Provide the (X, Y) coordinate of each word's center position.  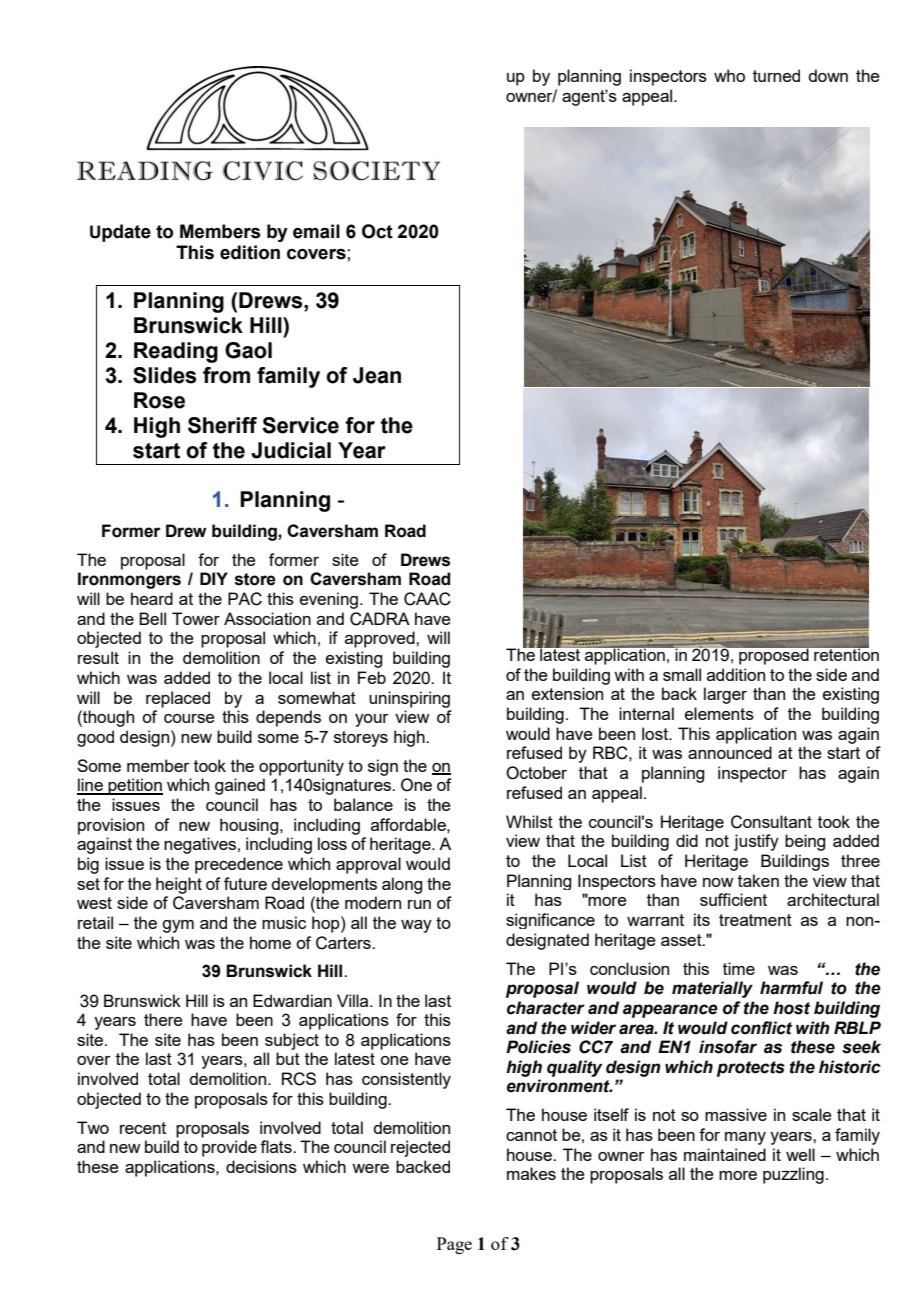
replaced (178, 699)
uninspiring (409, 699)
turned (776, 75)
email (316, 231)
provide (229, 1148)
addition (736, 674)
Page (454, 1245)
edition (250, 252)
